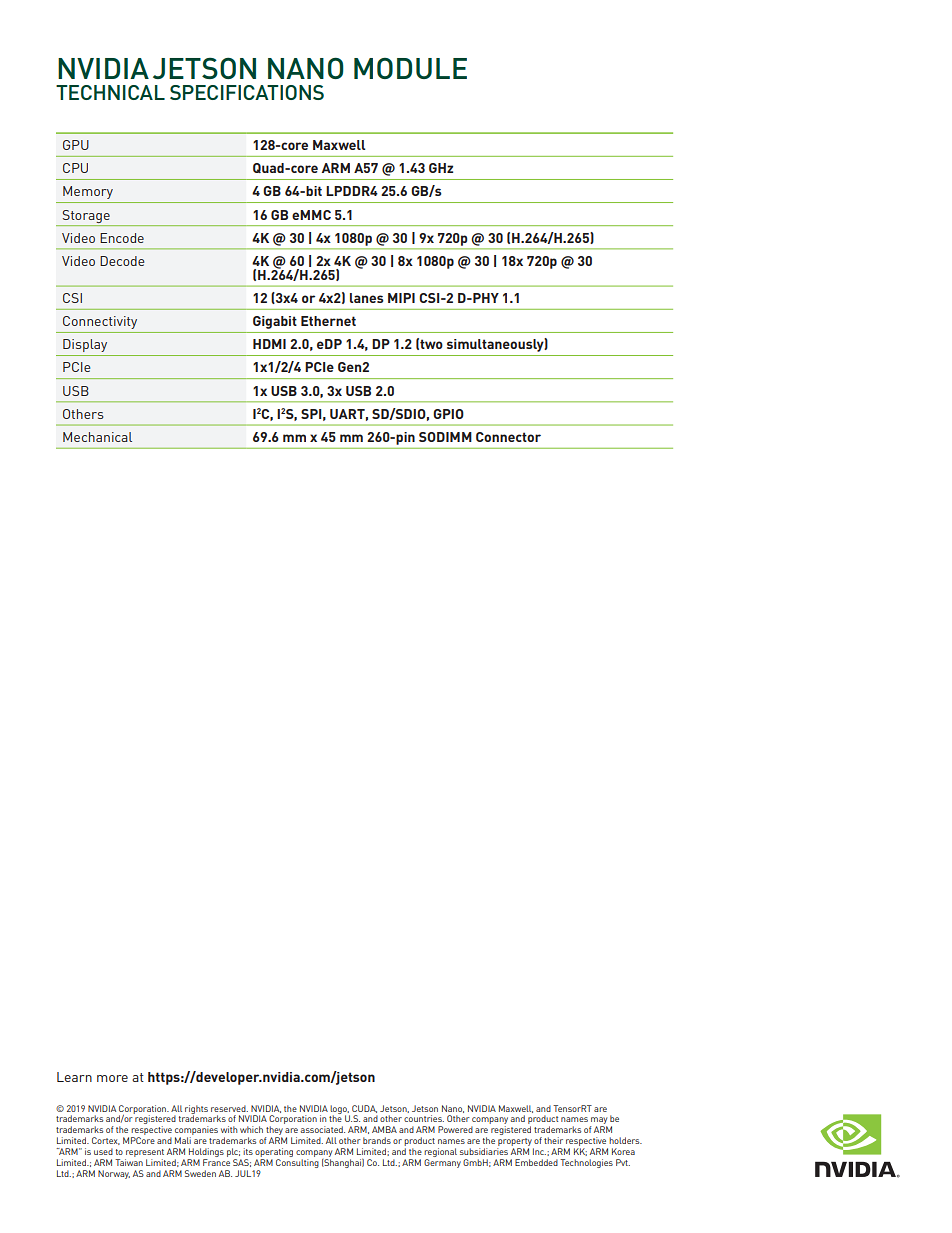  I want to click on represent, so click(144, 1154).
